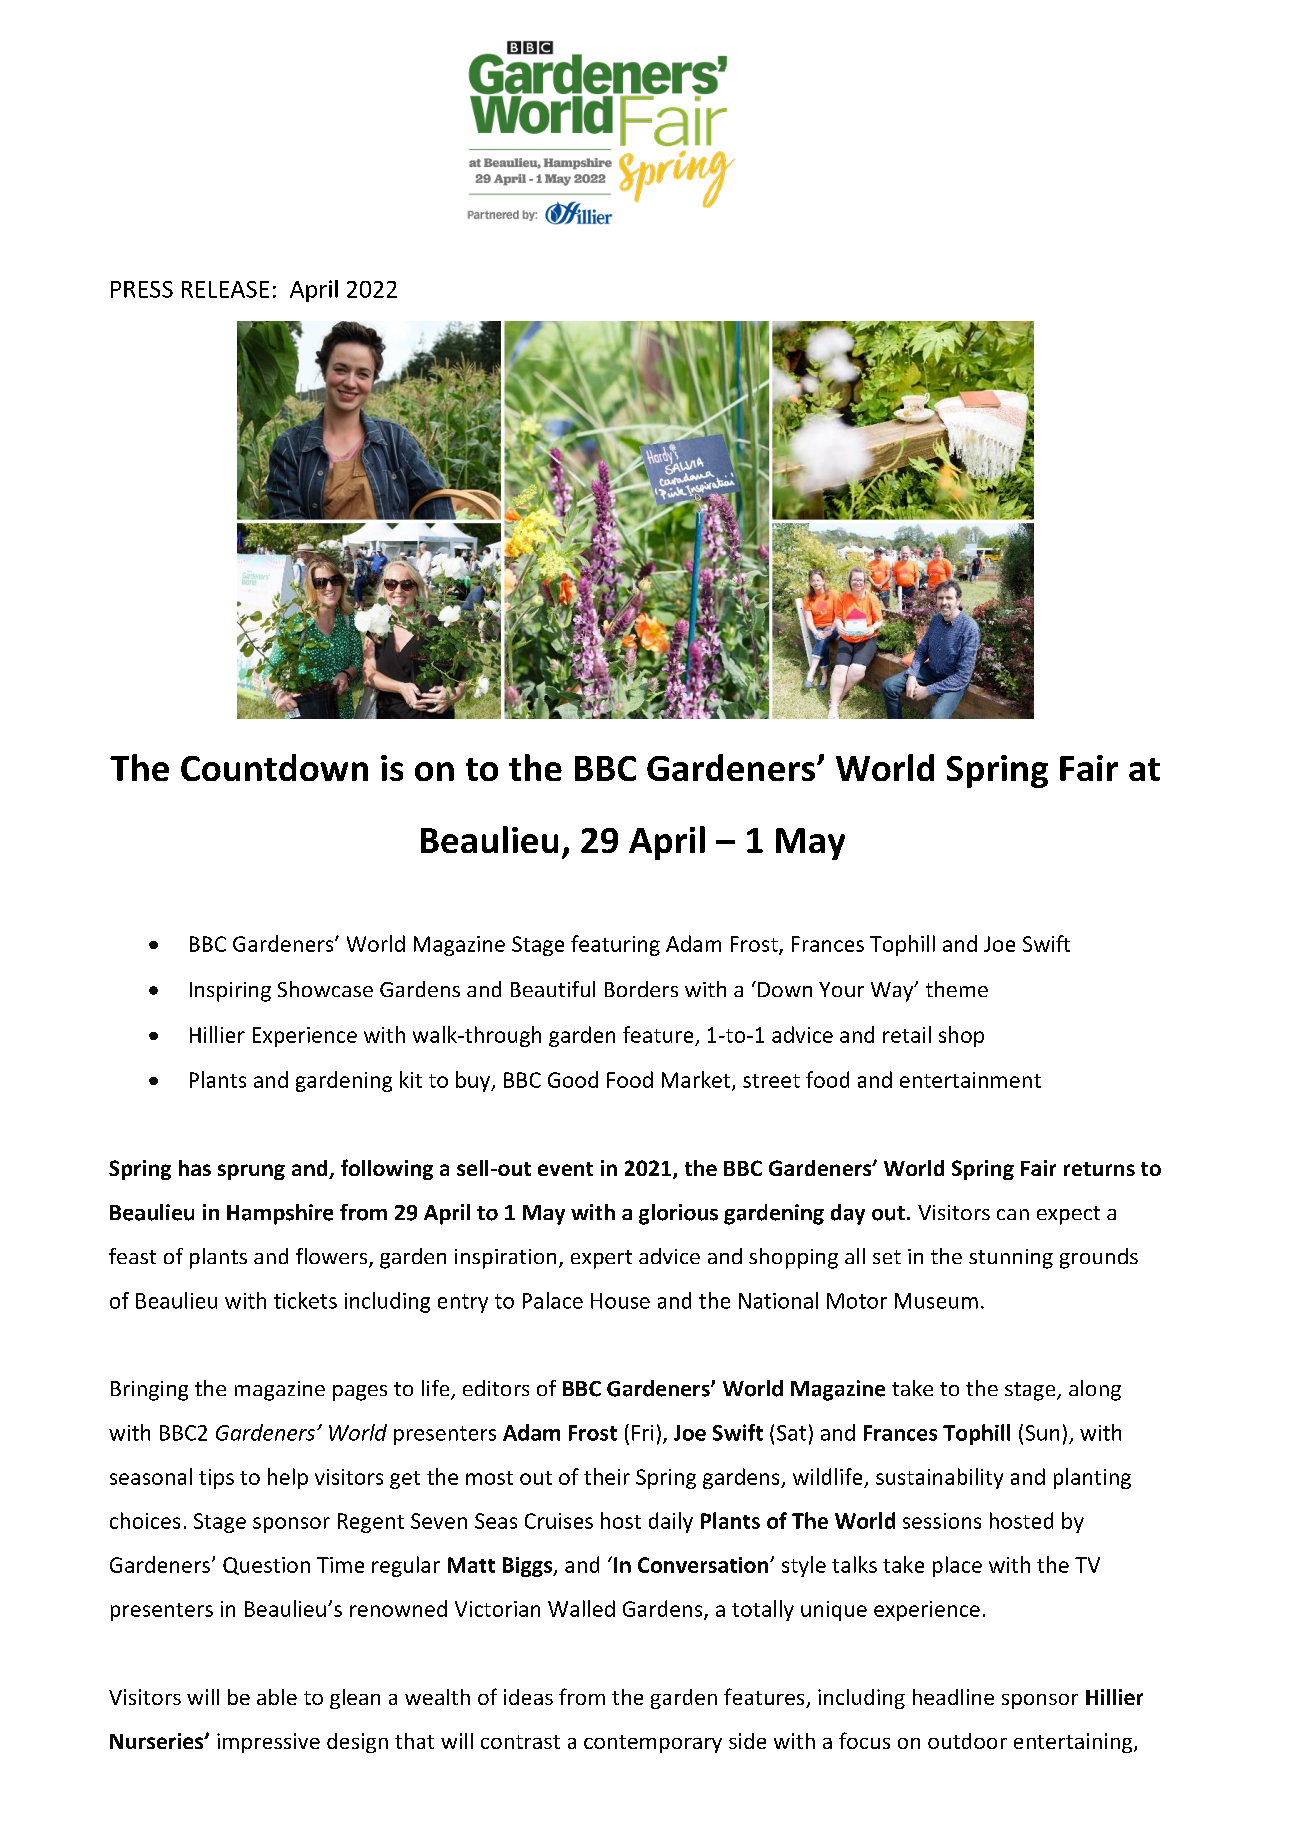 The width and height of the page is (1302, 1842). I want to click on Inspiring, so click(230, 992).
